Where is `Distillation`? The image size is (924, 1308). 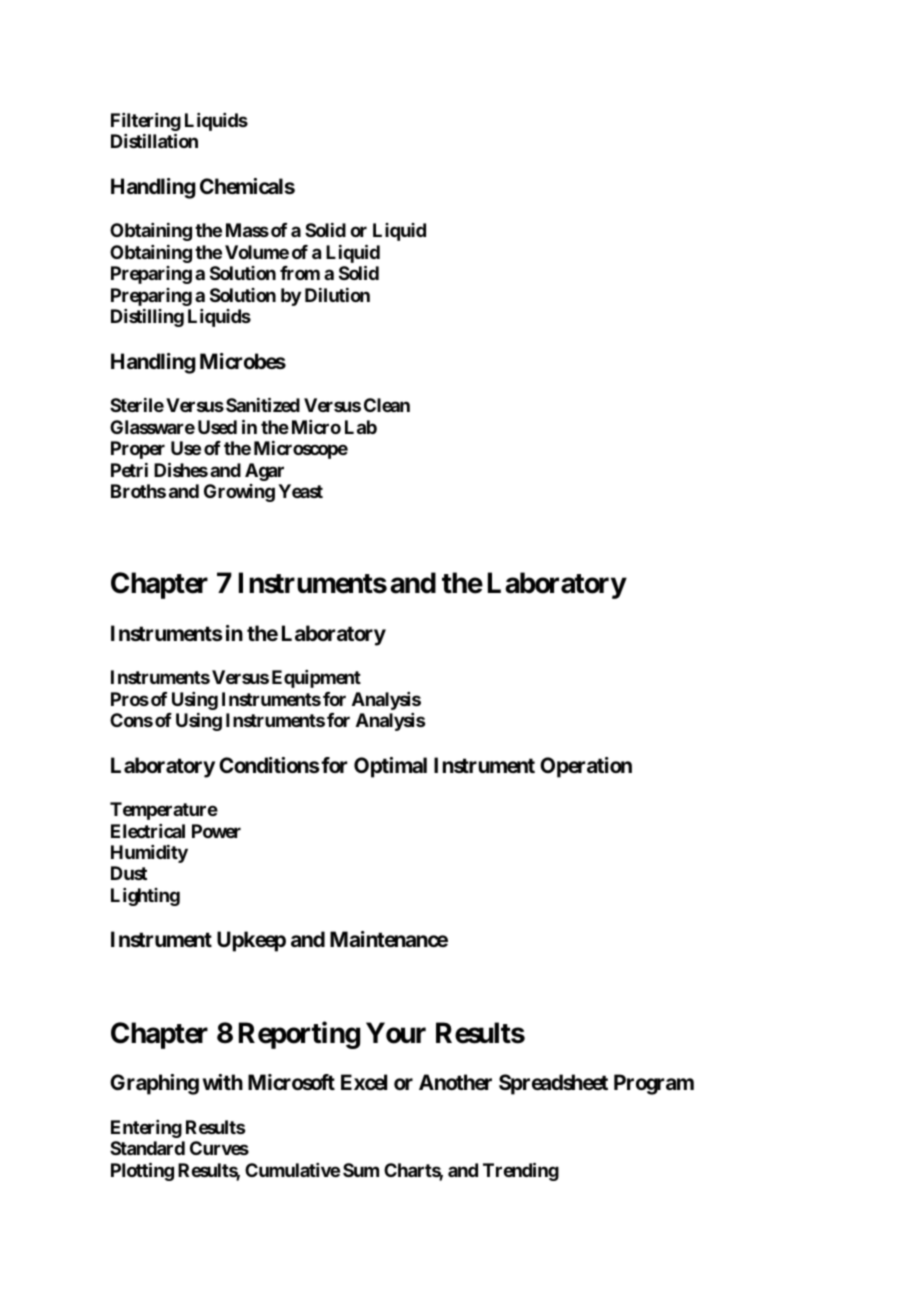
Distillation is located at coordinates (154, 140).
